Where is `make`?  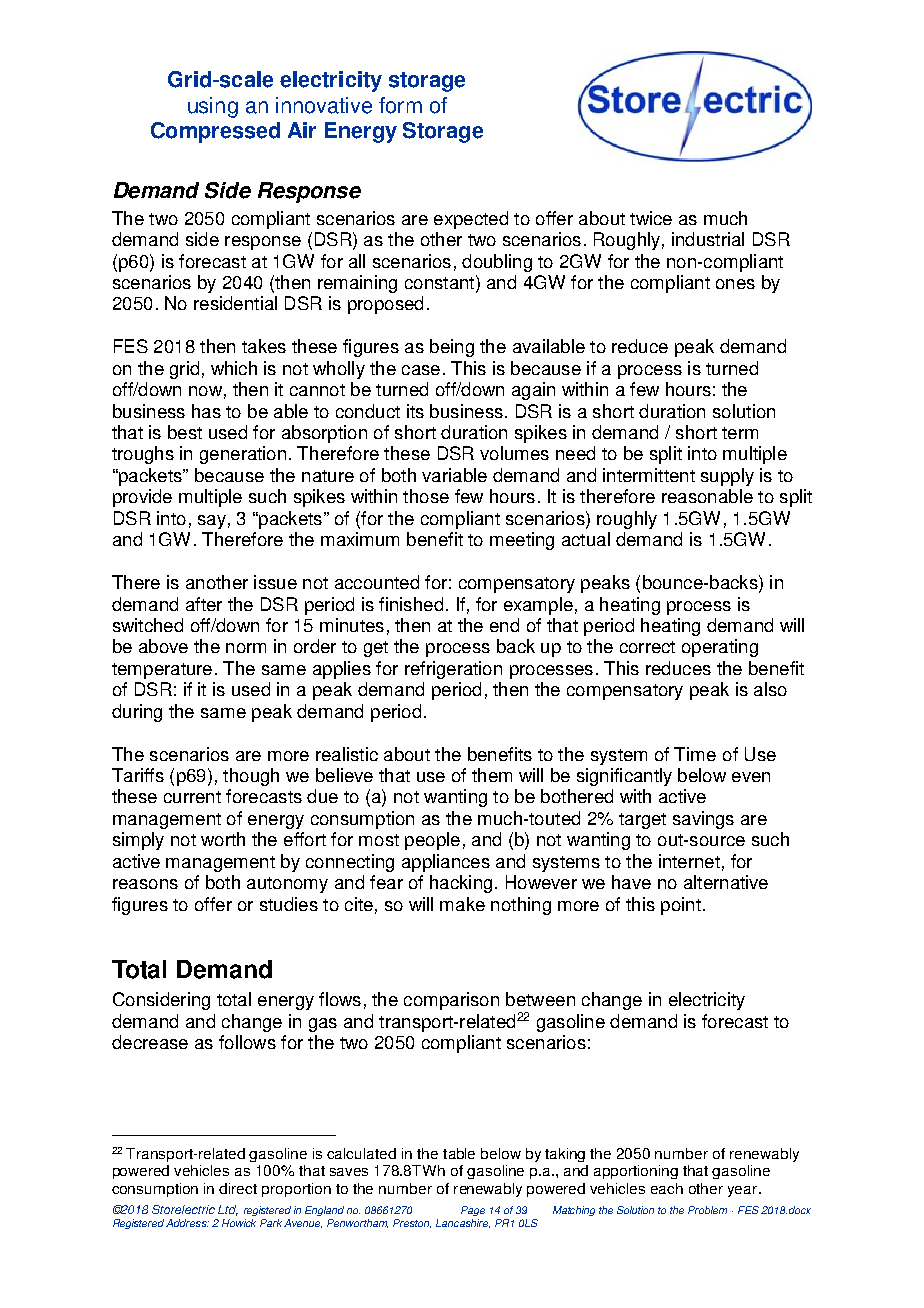
make is located at coordinates (462, 904).
